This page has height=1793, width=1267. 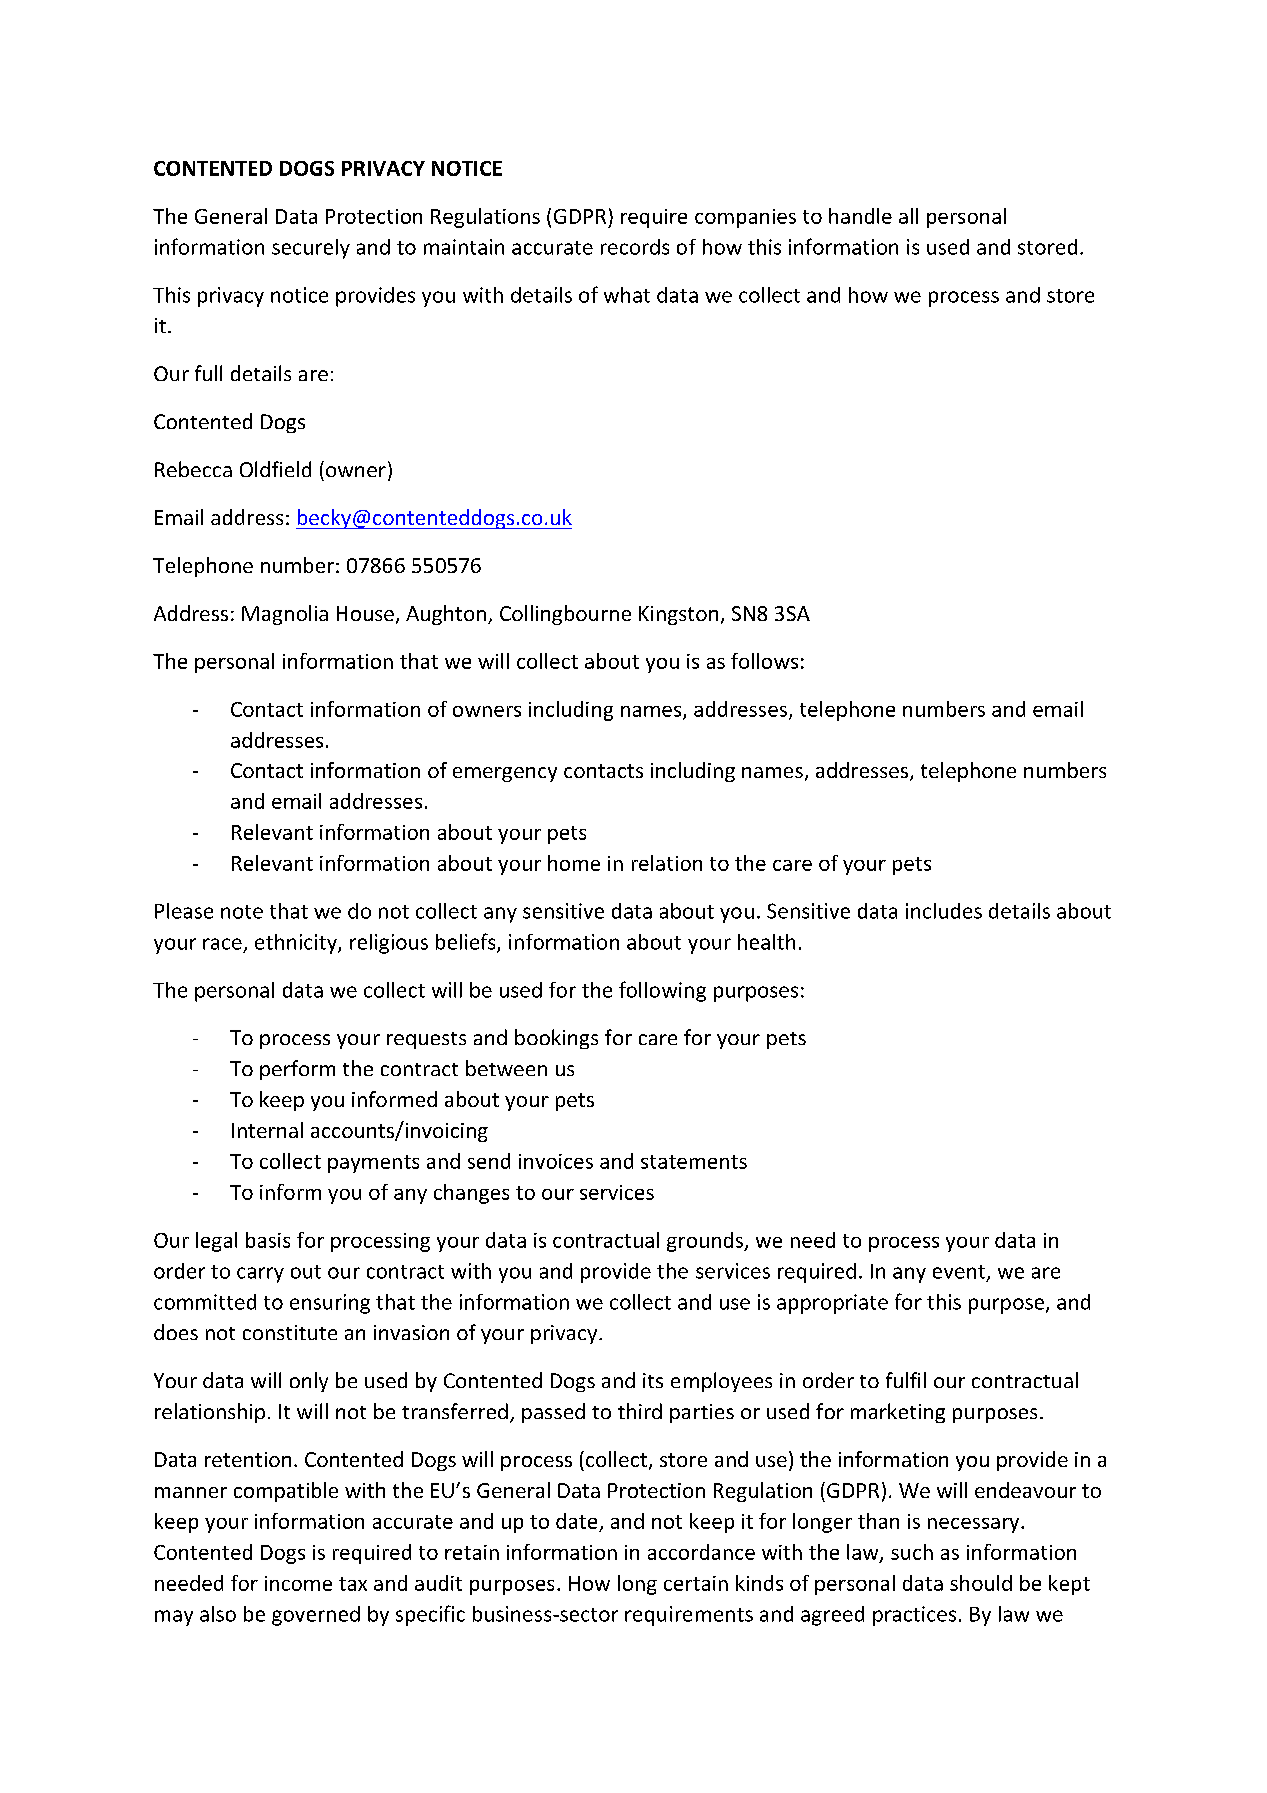 I want to click on records, so click(x=635, y=247).
